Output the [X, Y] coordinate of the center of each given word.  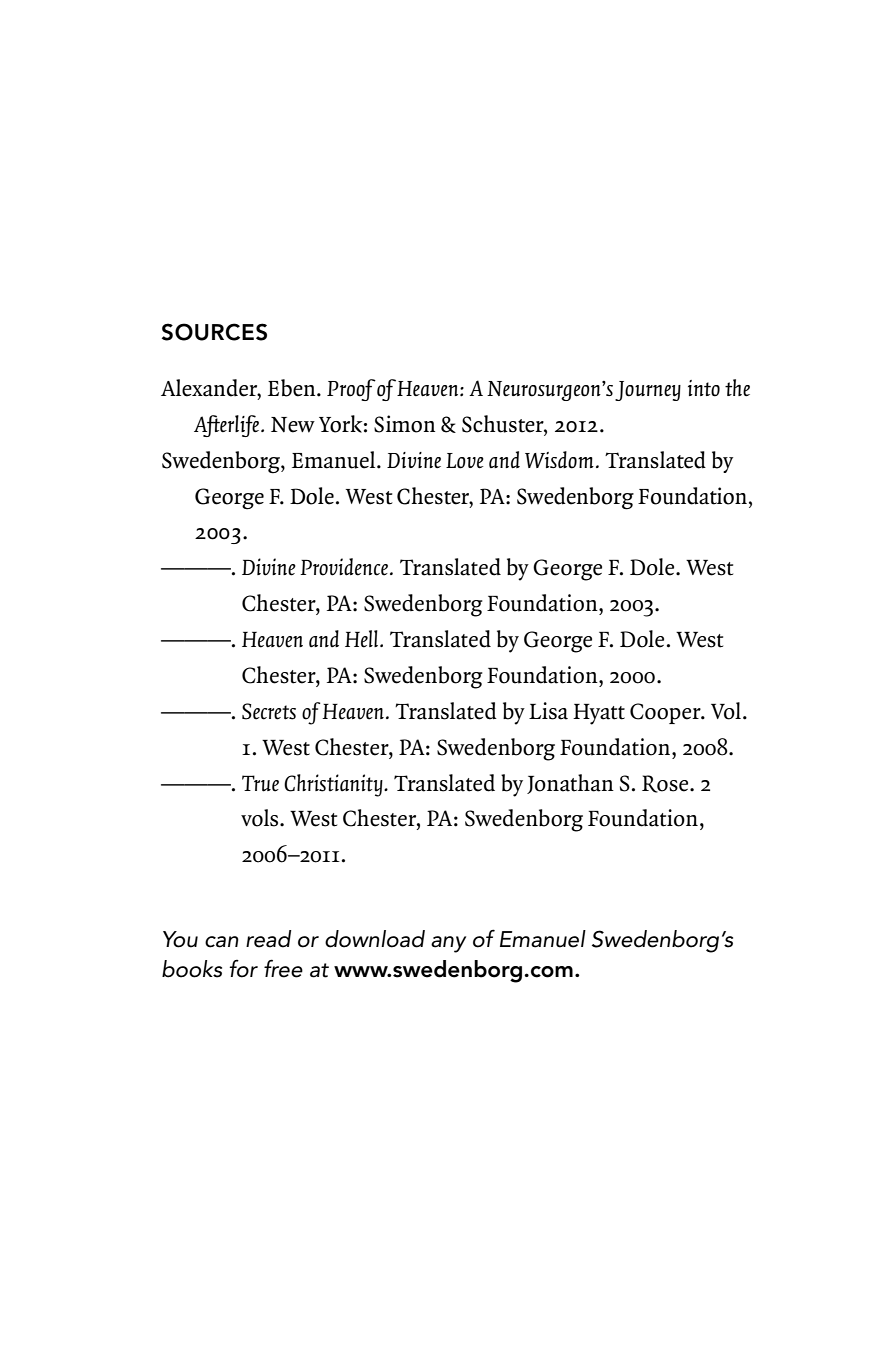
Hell [363, 639]
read [269, 939]
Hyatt [599, 714]
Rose [666, 784]
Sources [214, 332]
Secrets [269, 711]
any [448, 944]
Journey [648, 391]
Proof [351, 390]
